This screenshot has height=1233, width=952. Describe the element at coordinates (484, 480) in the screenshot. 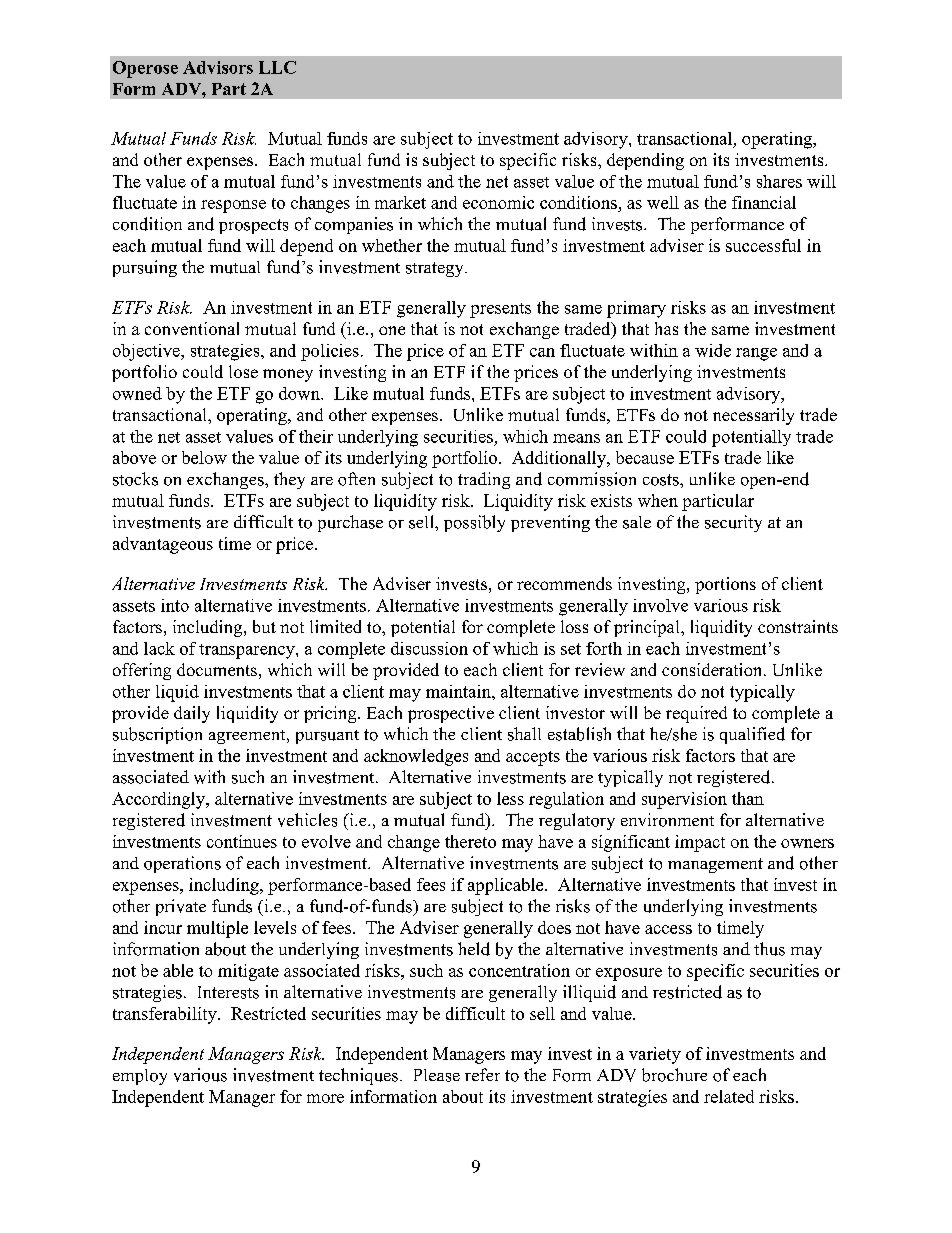

I see `trading` at that location.
